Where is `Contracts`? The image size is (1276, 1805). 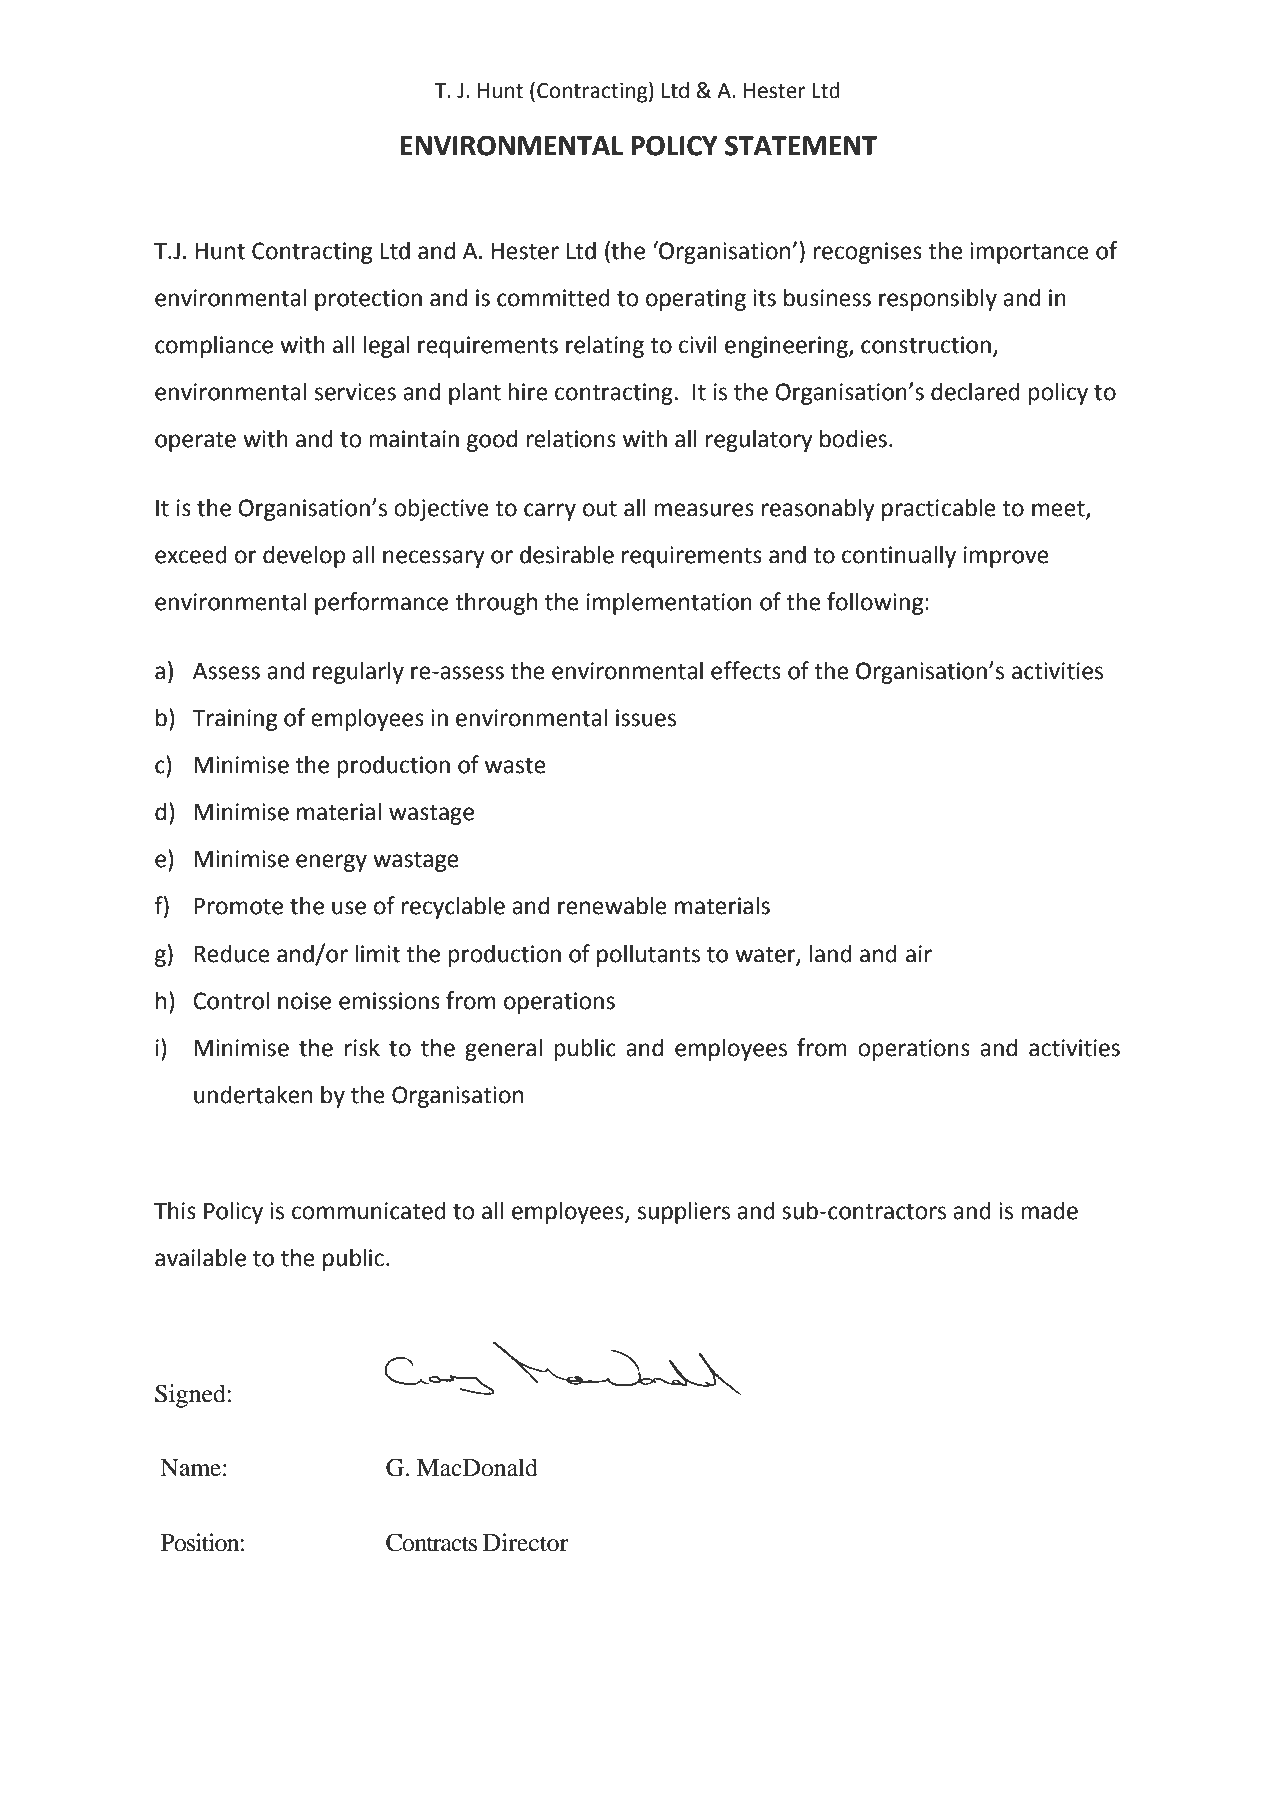 Contracts is located at coordinates (431, 1542).
